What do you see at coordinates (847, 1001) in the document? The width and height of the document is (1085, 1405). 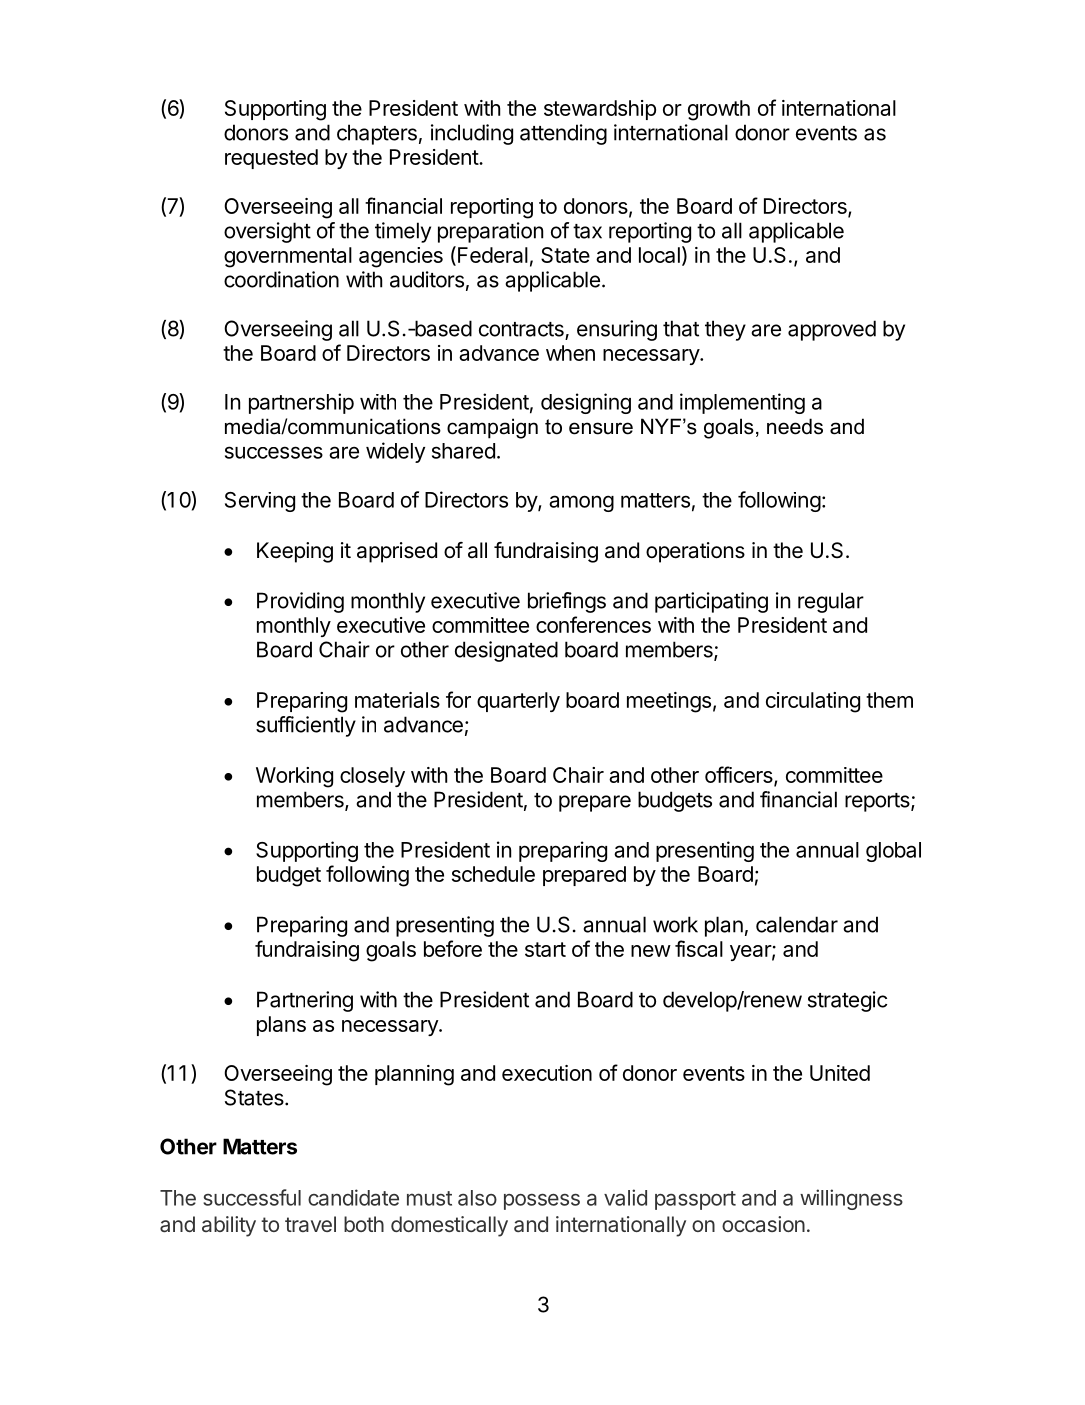 I see `strategic` at bounding box center [847, 1001].
